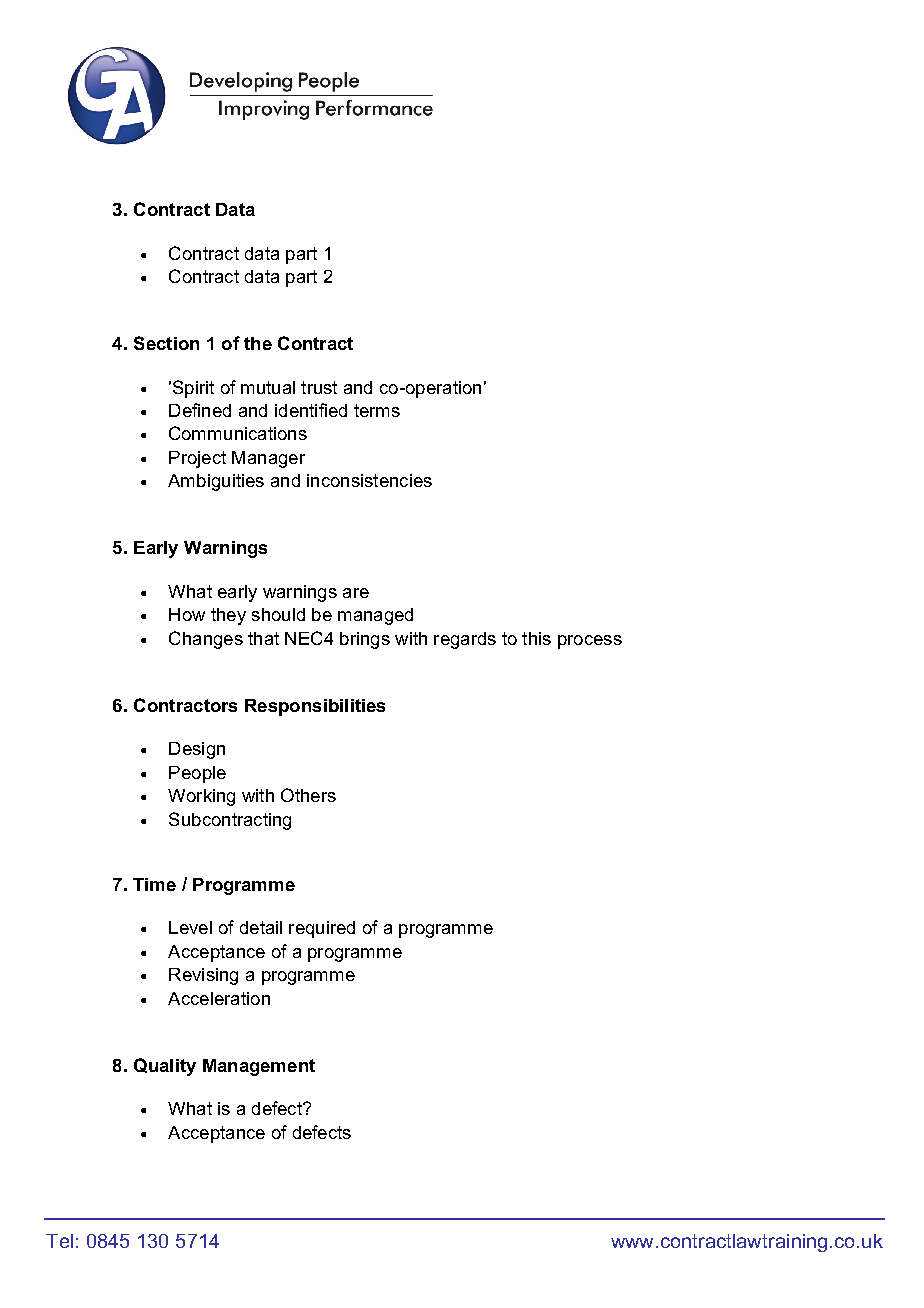 Image resolution: width=924 pixels, height=1308 pixels. What do you see at coordinates (166, 343) in the page?
I see `Section` at bounding box center [166, 343].
